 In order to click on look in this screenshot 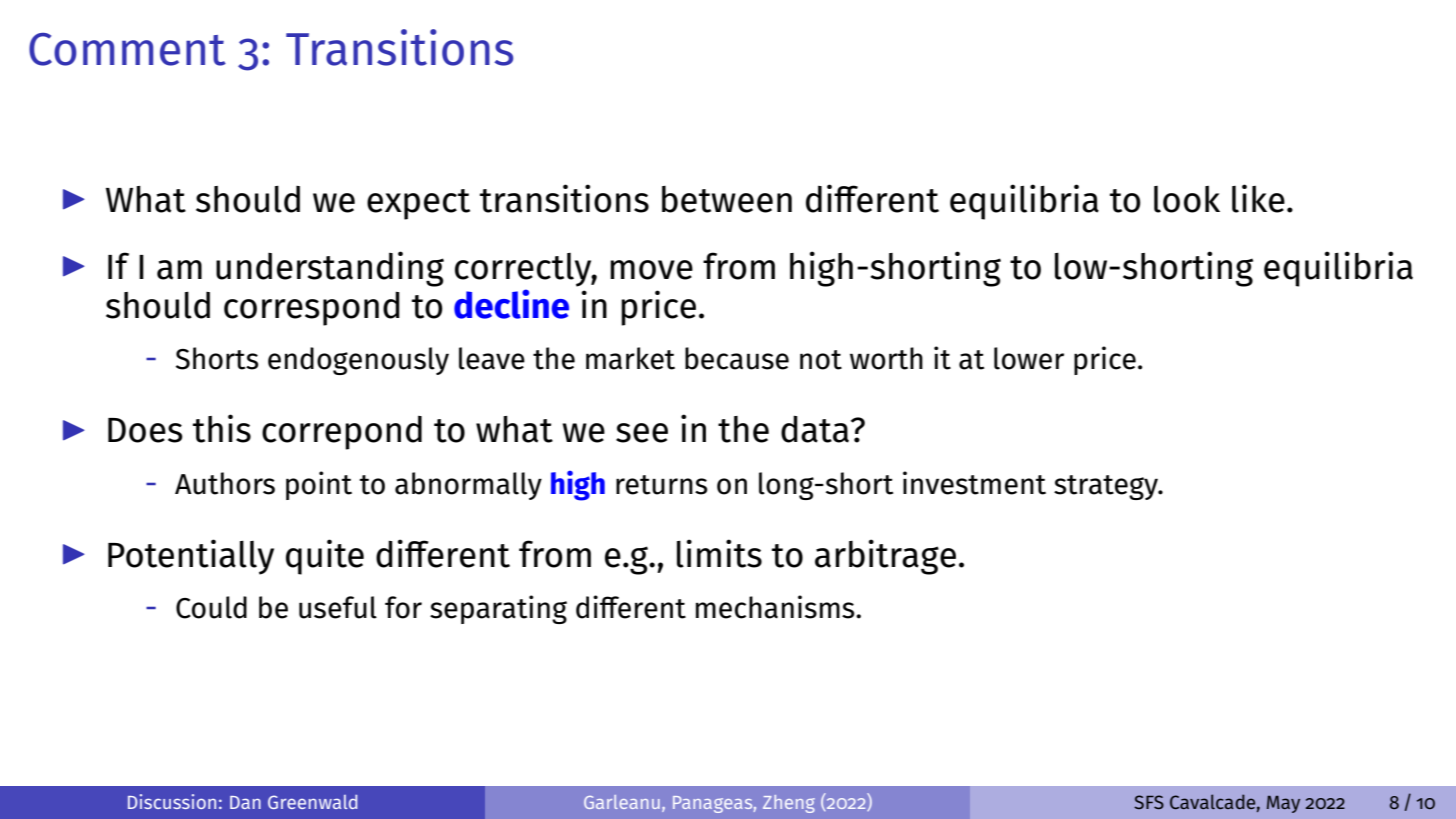, I will do `click(1187, 199)`.
